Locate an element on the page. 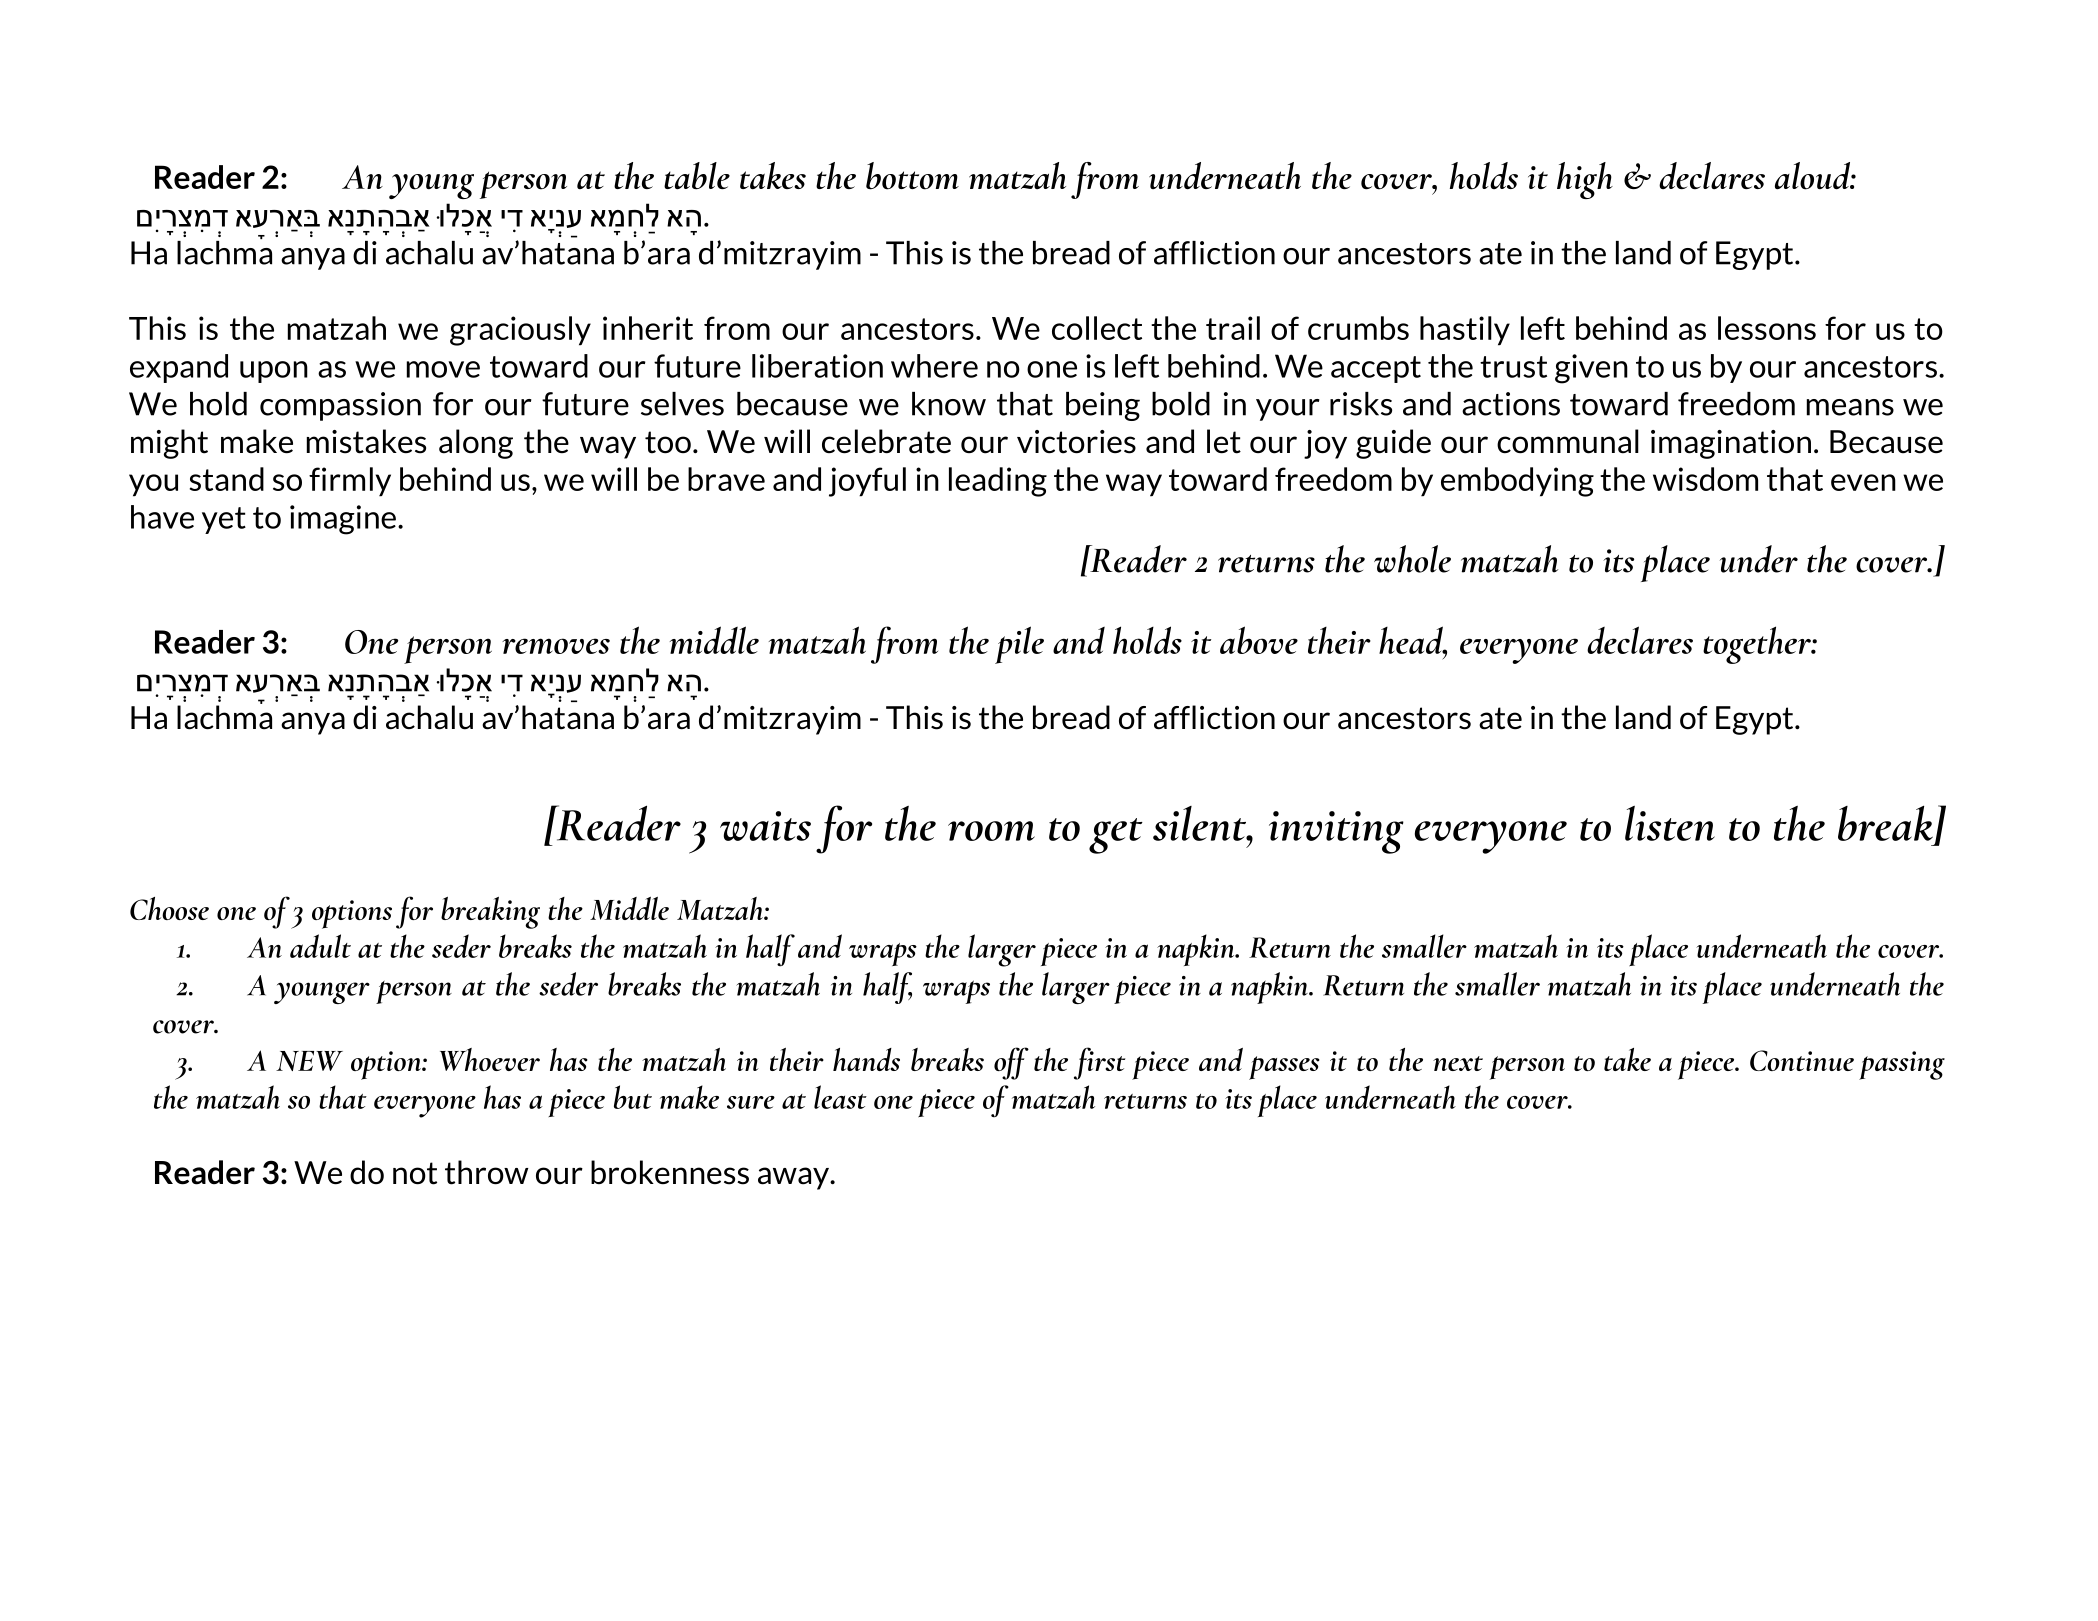 The height and width of the image is (1621, 2098). first is located at coordinates (1099, 1063).
